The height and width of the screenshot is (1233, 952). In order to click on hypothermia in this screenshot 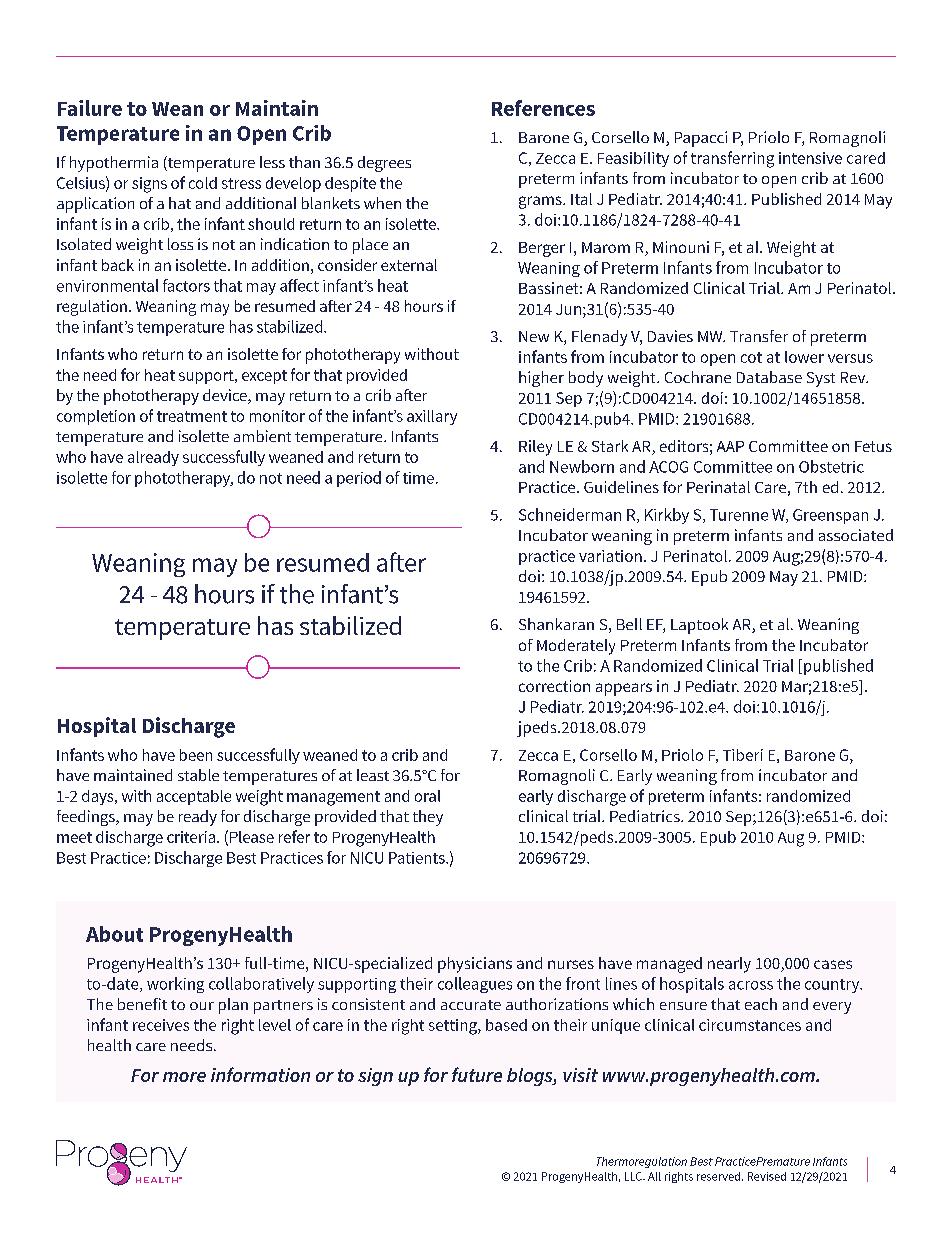, I will do `click(114, 164)`.
